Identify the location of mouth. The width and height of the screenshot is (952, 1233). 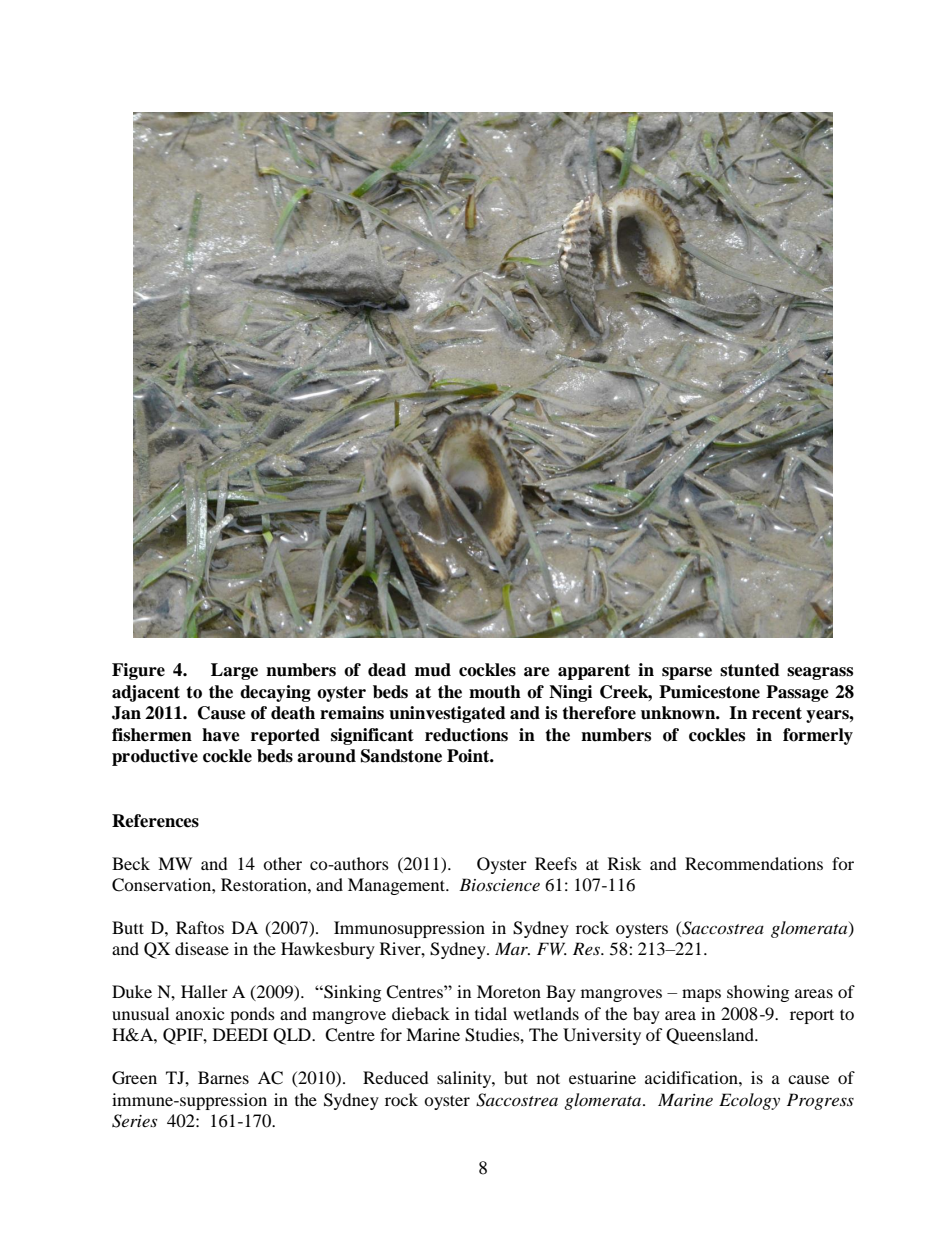
(495, 692).
